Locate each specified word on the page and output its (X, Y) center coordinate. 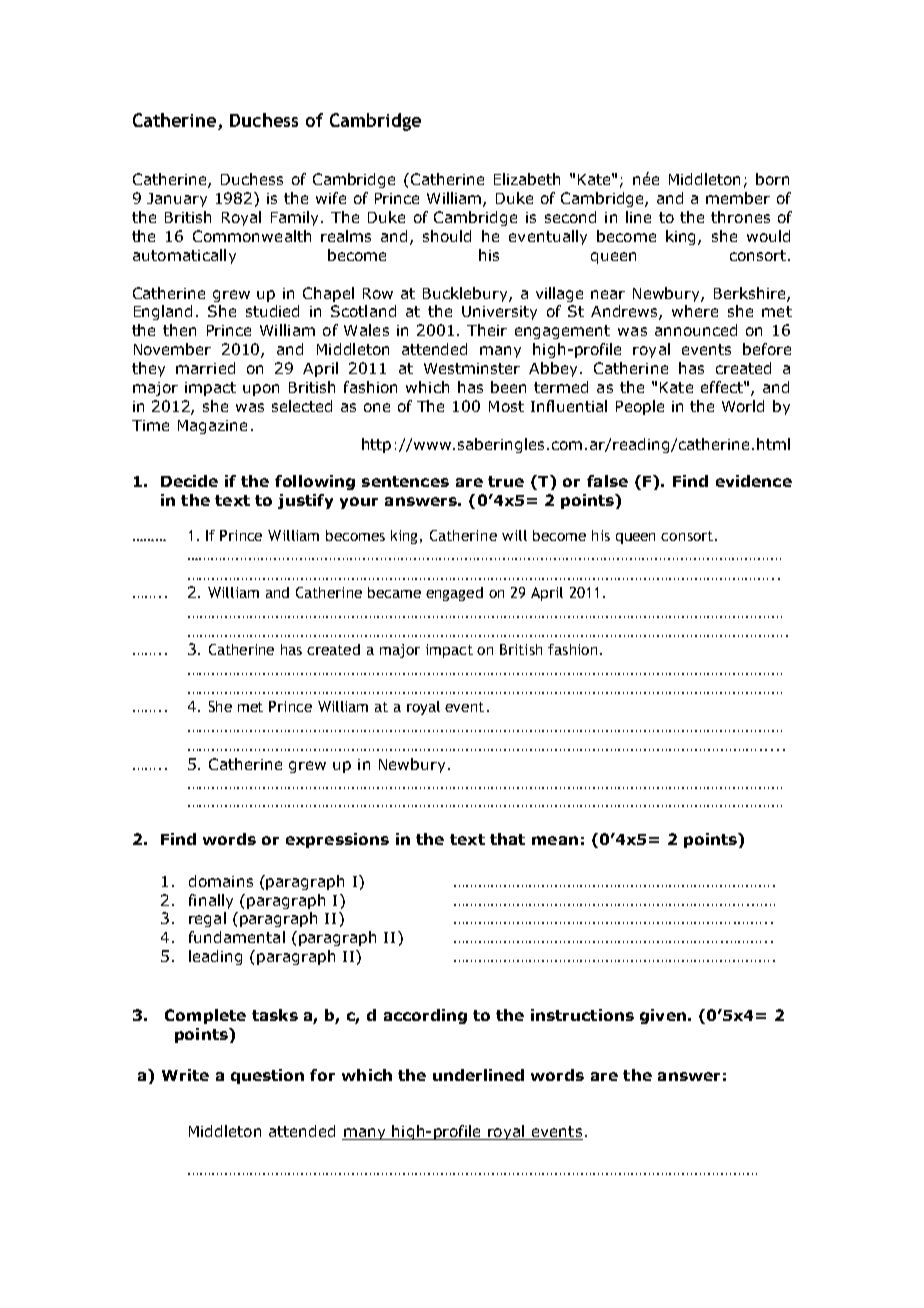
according (425, 1016)
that (507, 839)
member (738, 198)
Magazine (212, 427)
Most (506, 406)
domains (221, 881)
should (447, 236)
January (177, 200)
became (394, 592)
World (743, 406)
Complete (205, 1016)
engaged (454, 594)
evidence (754, 481)
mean (555, 840)
